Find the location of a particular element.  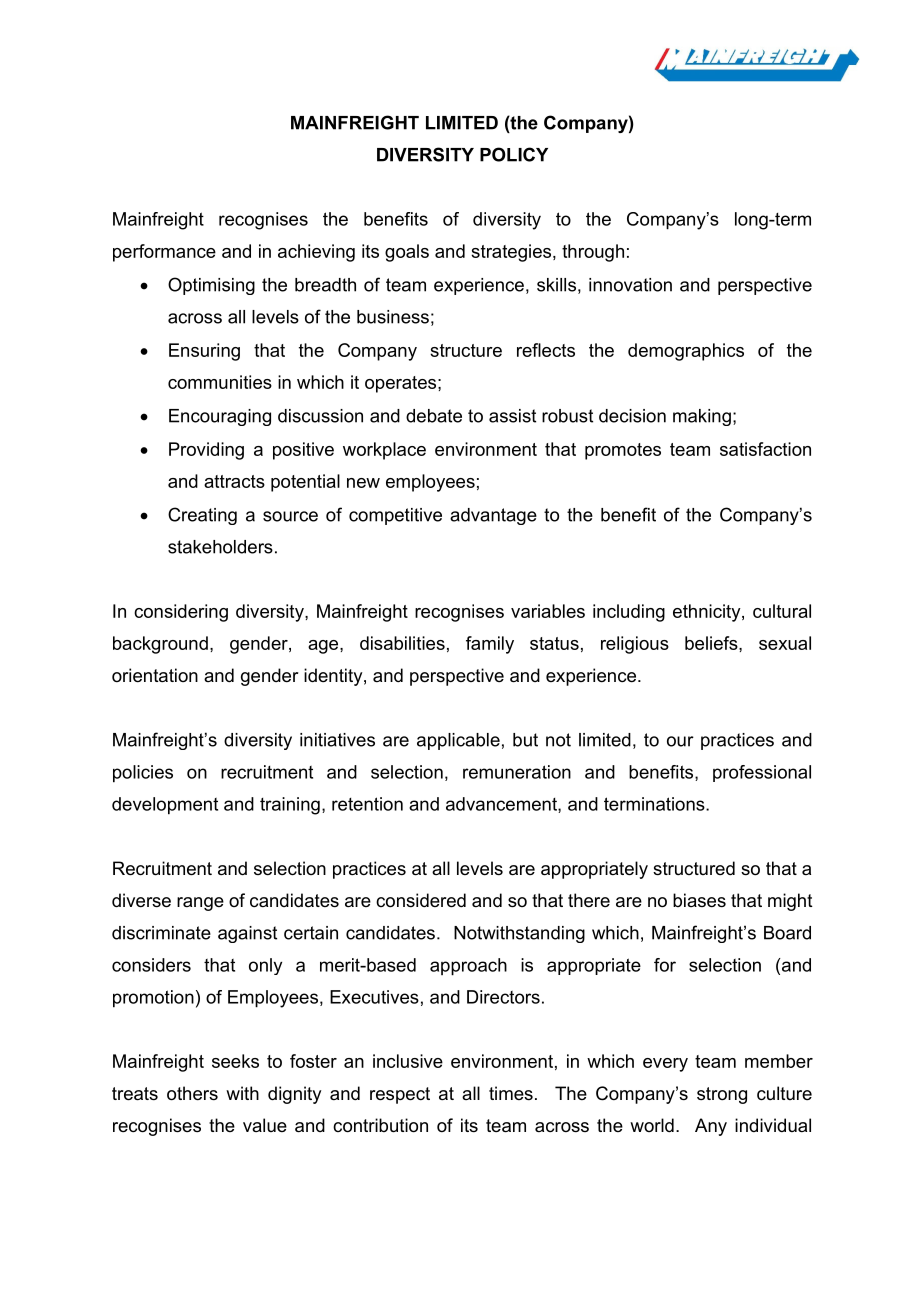

development is located at coordinates (165, 806).
